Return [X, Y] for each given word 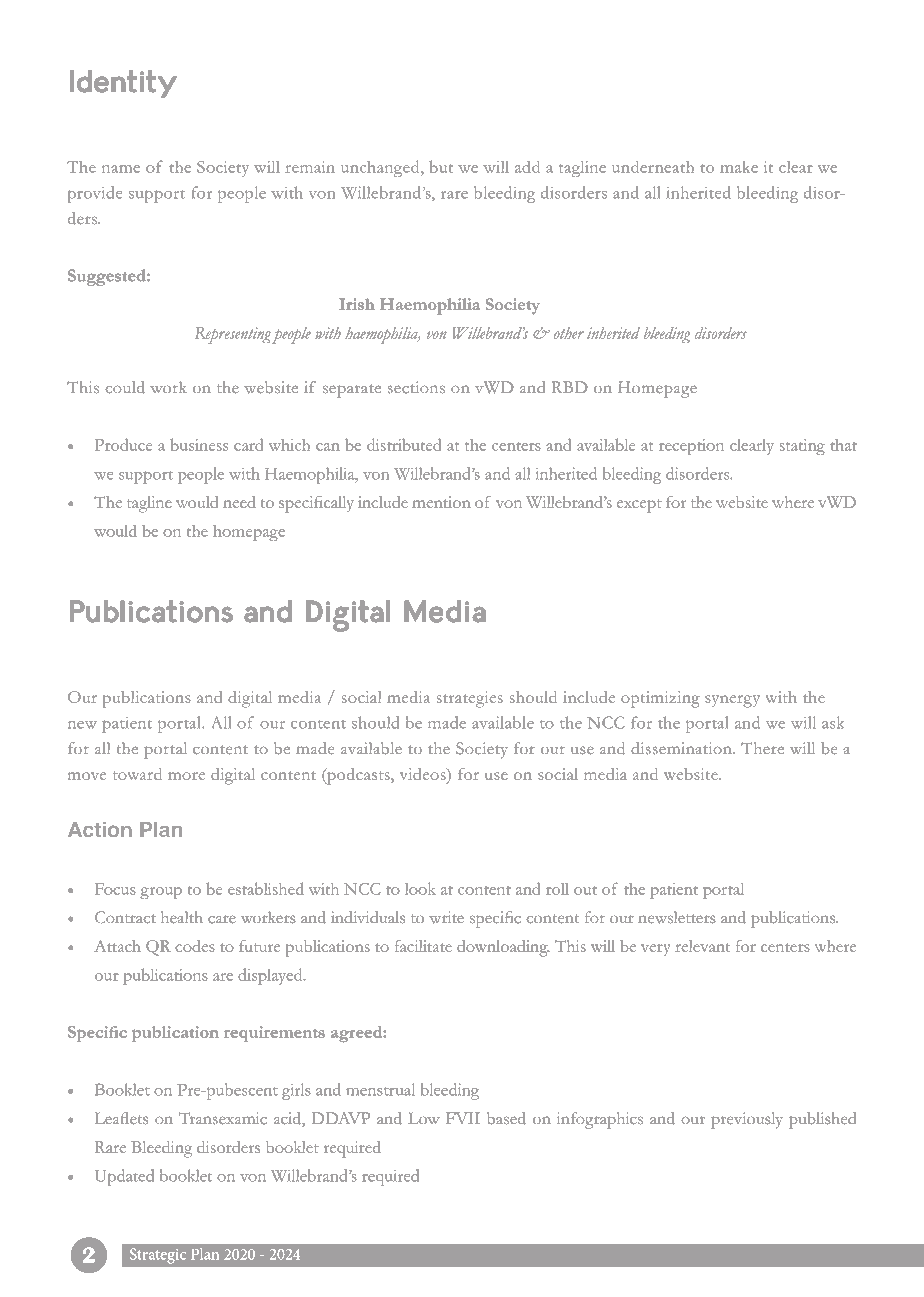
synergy [732, 701]
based [506, 1118]
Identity [123, 84]
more [186, 776]
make [739, 167]
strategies [470, 699]
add [527, 167]
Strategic [157, 1256]
